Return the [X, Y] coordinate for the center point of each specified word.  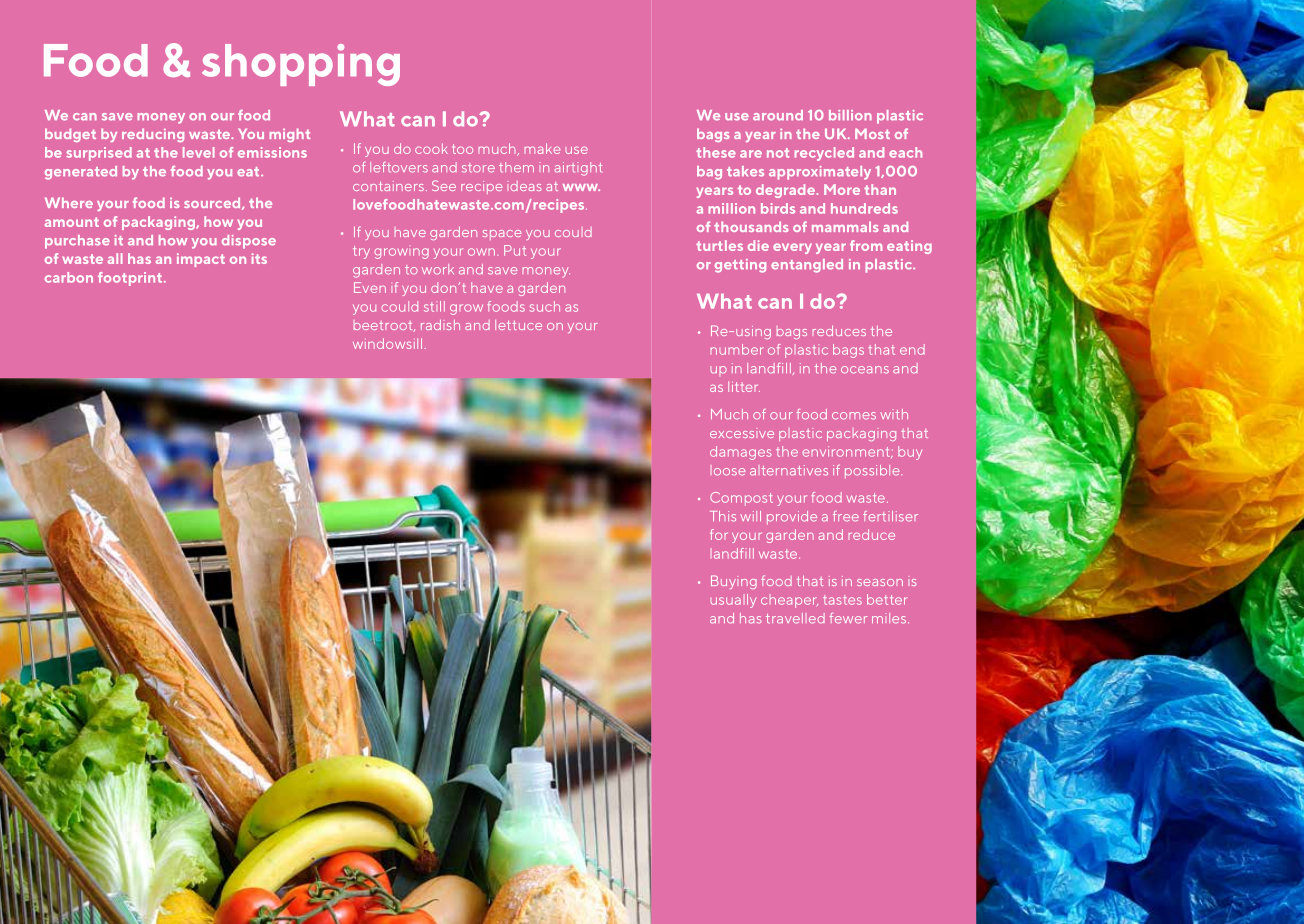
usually [733, 601]
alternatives [789, 470]
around [778, 115]
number [737, 349]
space [502, 235]
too [462, 149]
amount [72, 222]
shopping [301, 65]
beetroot [384, 326]
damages [741, 453]
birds [778, 208]
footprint [130, 279]
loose [728, 470]
